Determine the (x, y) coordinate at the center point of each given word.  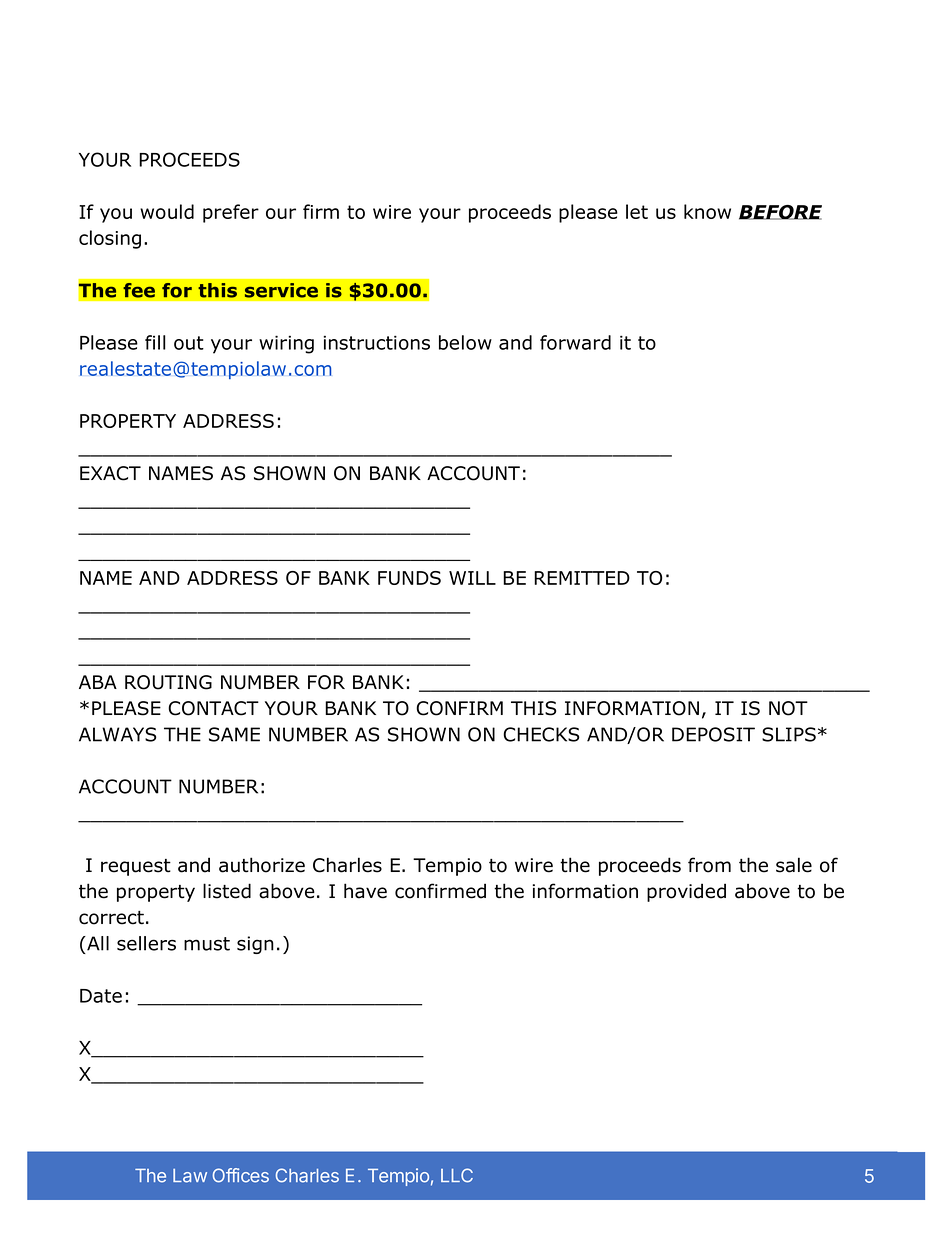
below (465, 342)
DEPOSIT (713, 734)
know (707, 211)
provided (686, 892)
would (167, 211)
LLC (457, 1175)
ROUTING (168, 682)
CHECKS (541, 734)
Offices (241, 1175)
